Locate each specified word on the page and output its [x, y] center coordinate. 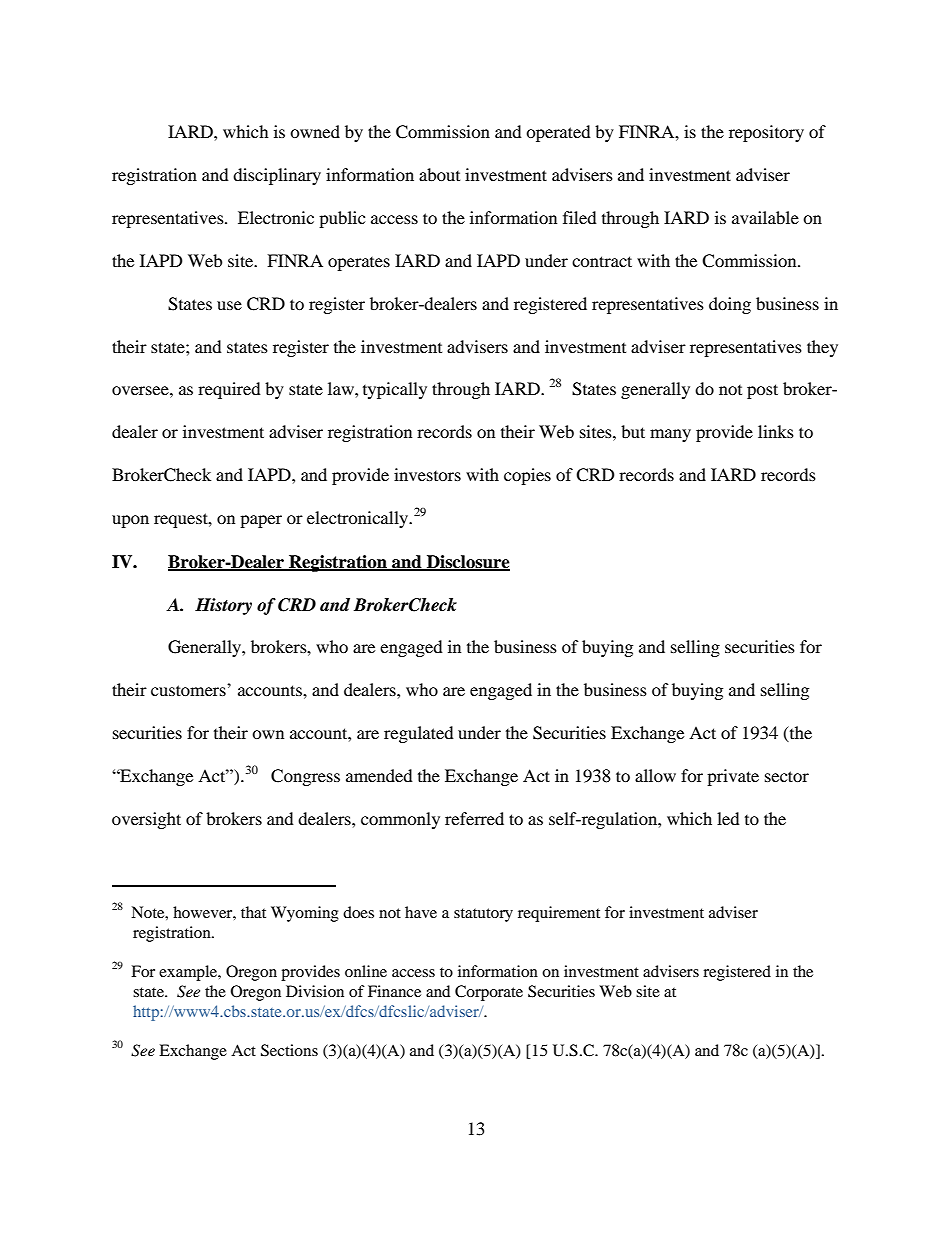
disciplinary [277, 176]
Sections [289, 1050]
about [439, 174]
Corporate [489, 993]
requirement [559, 914]
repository [766, 133]
